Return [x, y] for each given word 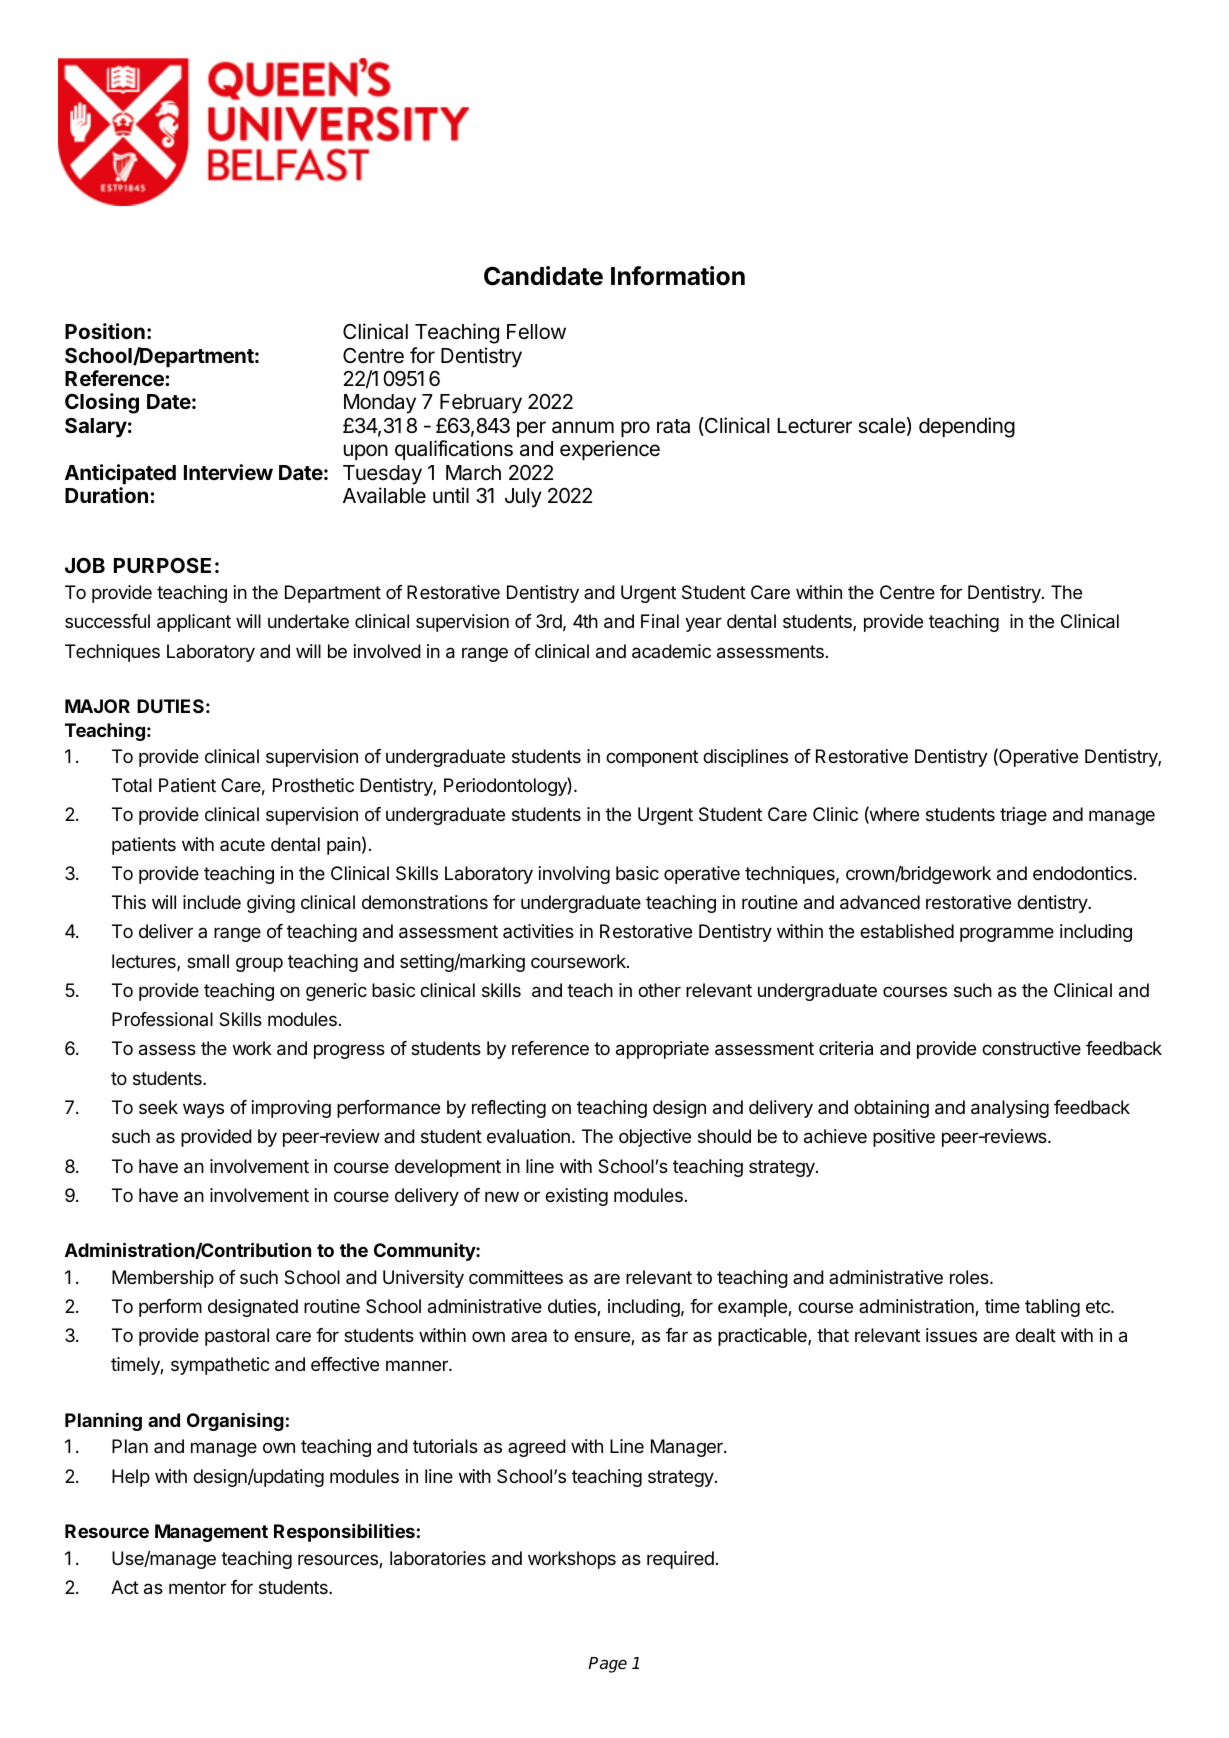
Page [607, 1665]
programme [1007, 934]
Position [105, 331]
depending [967, 427]
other [659, 990]
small [208, 961]
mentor [197, 1587]
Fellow [536, 332]
